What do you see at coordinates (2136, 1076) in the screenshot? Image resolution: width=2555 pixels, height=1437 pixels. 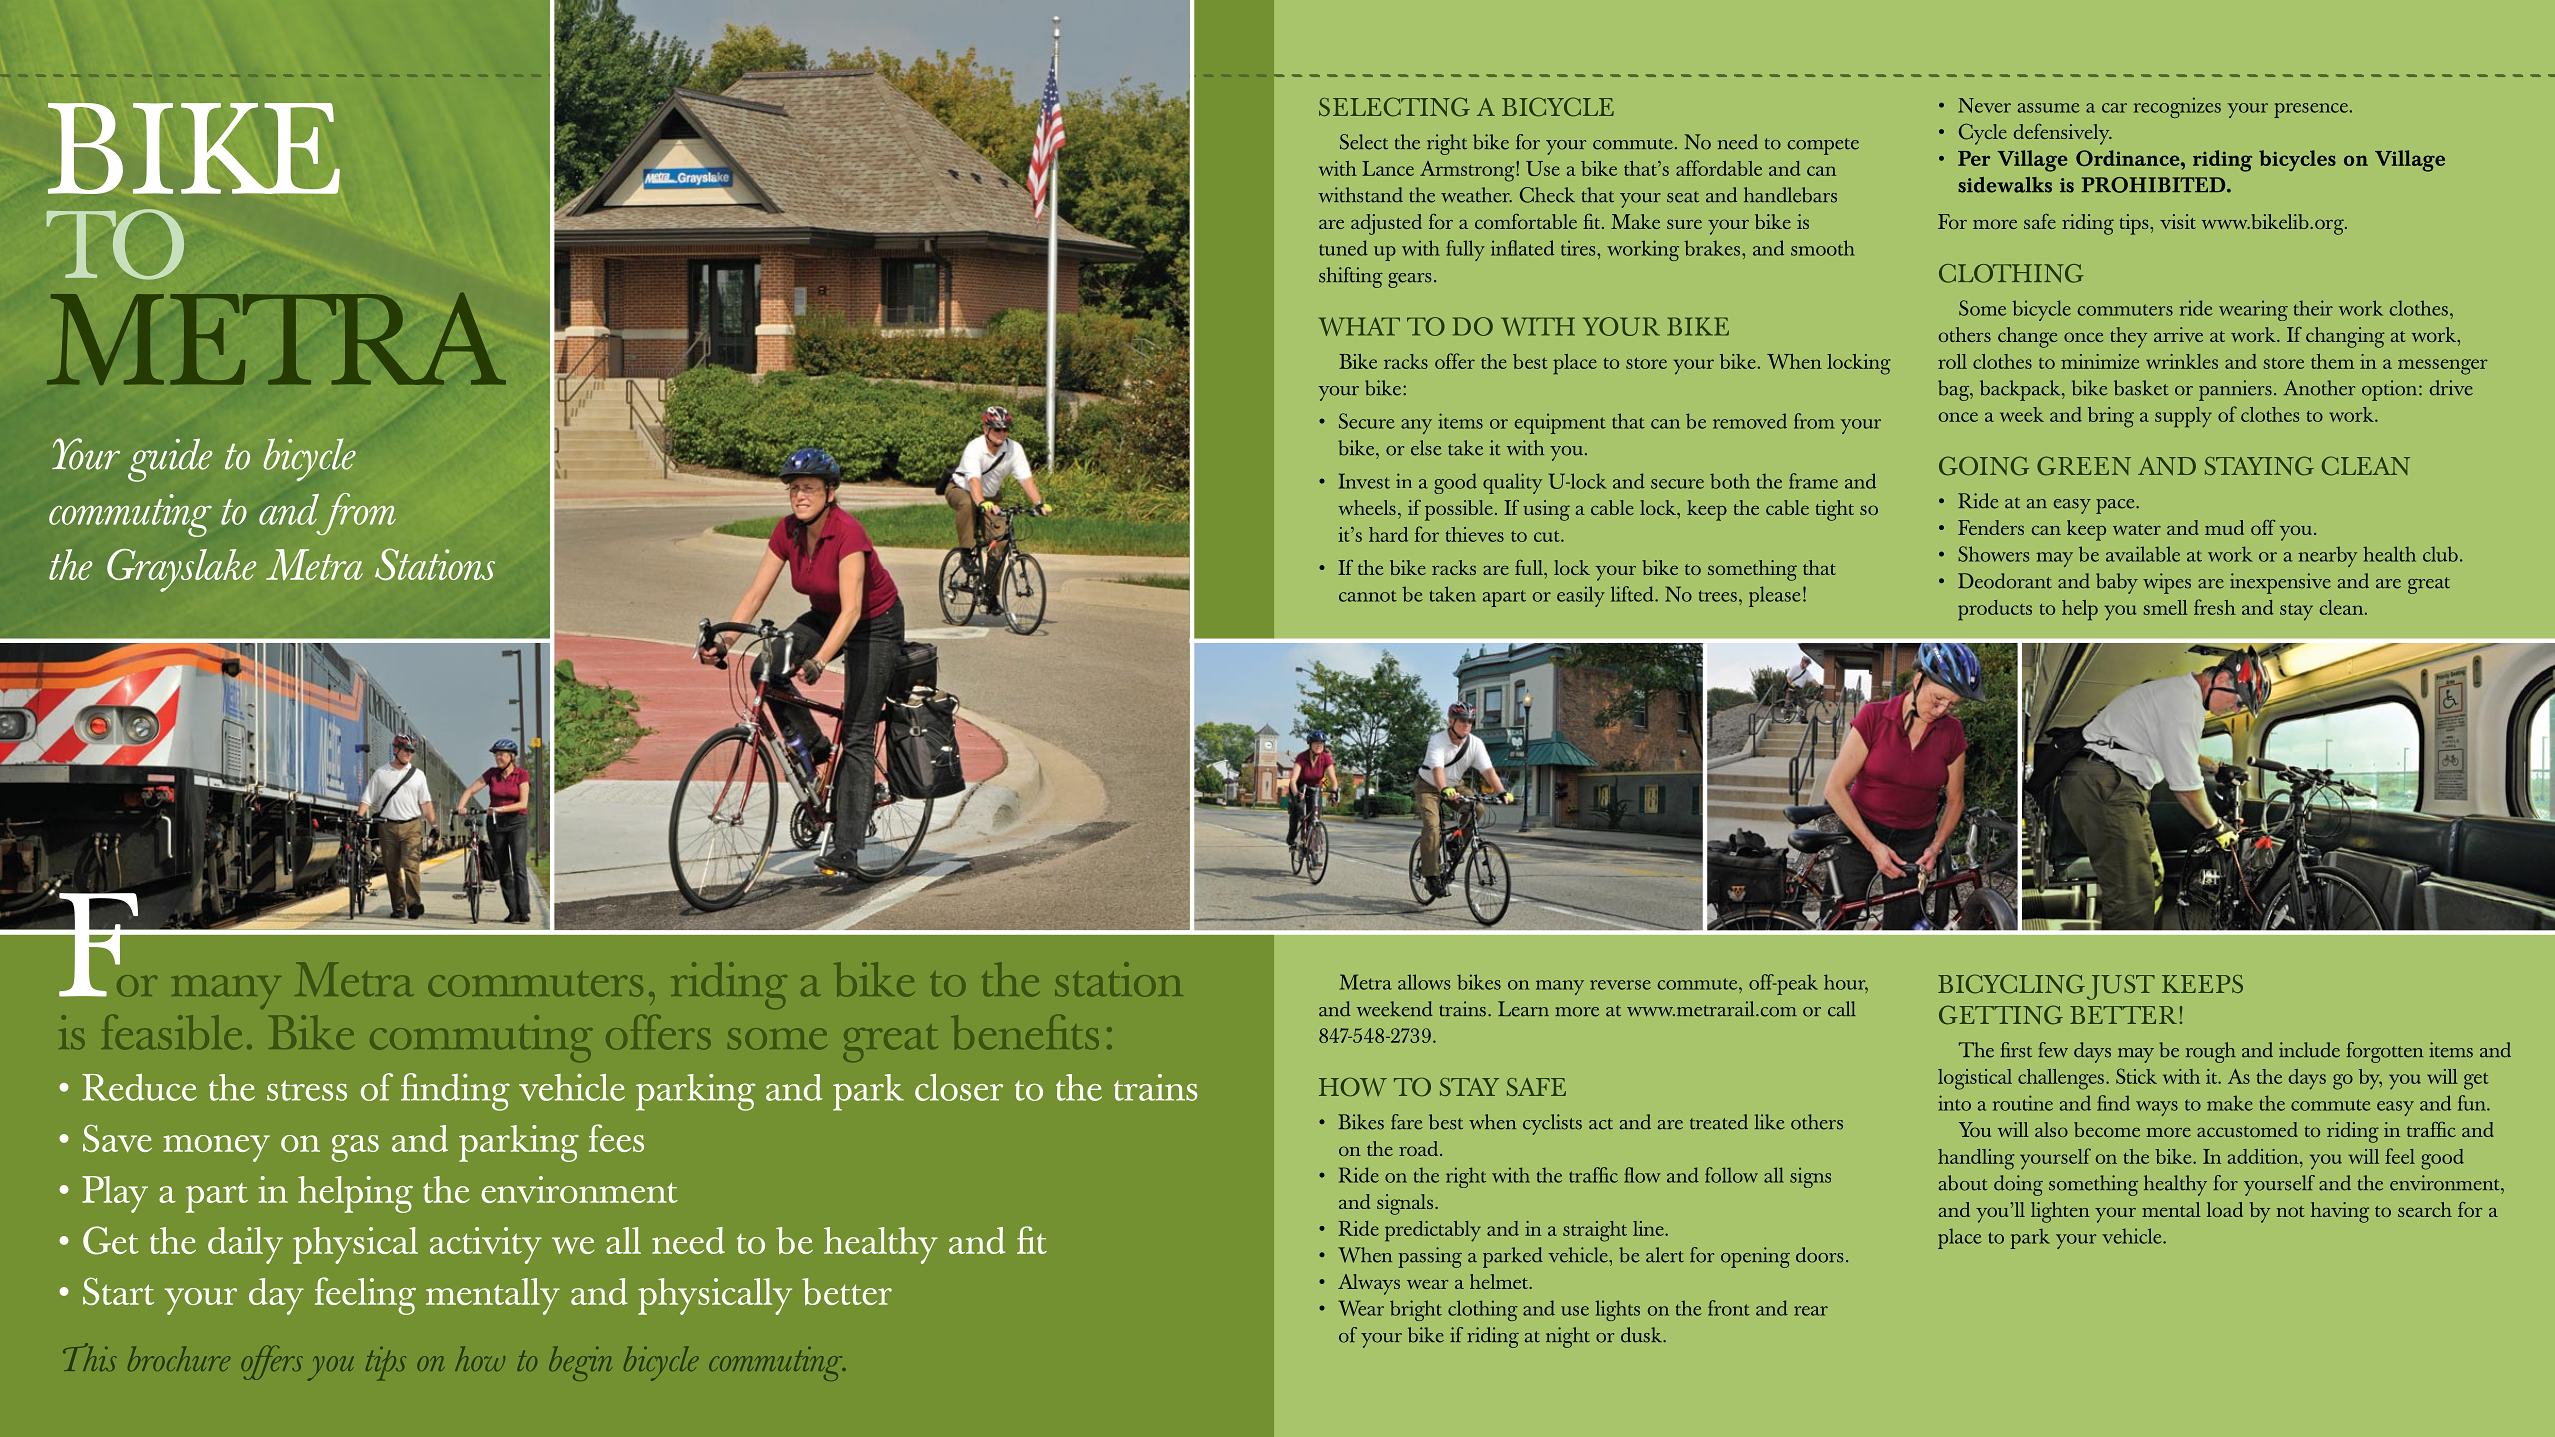 I see `Stick` at bounding box center [2136, 1076].
